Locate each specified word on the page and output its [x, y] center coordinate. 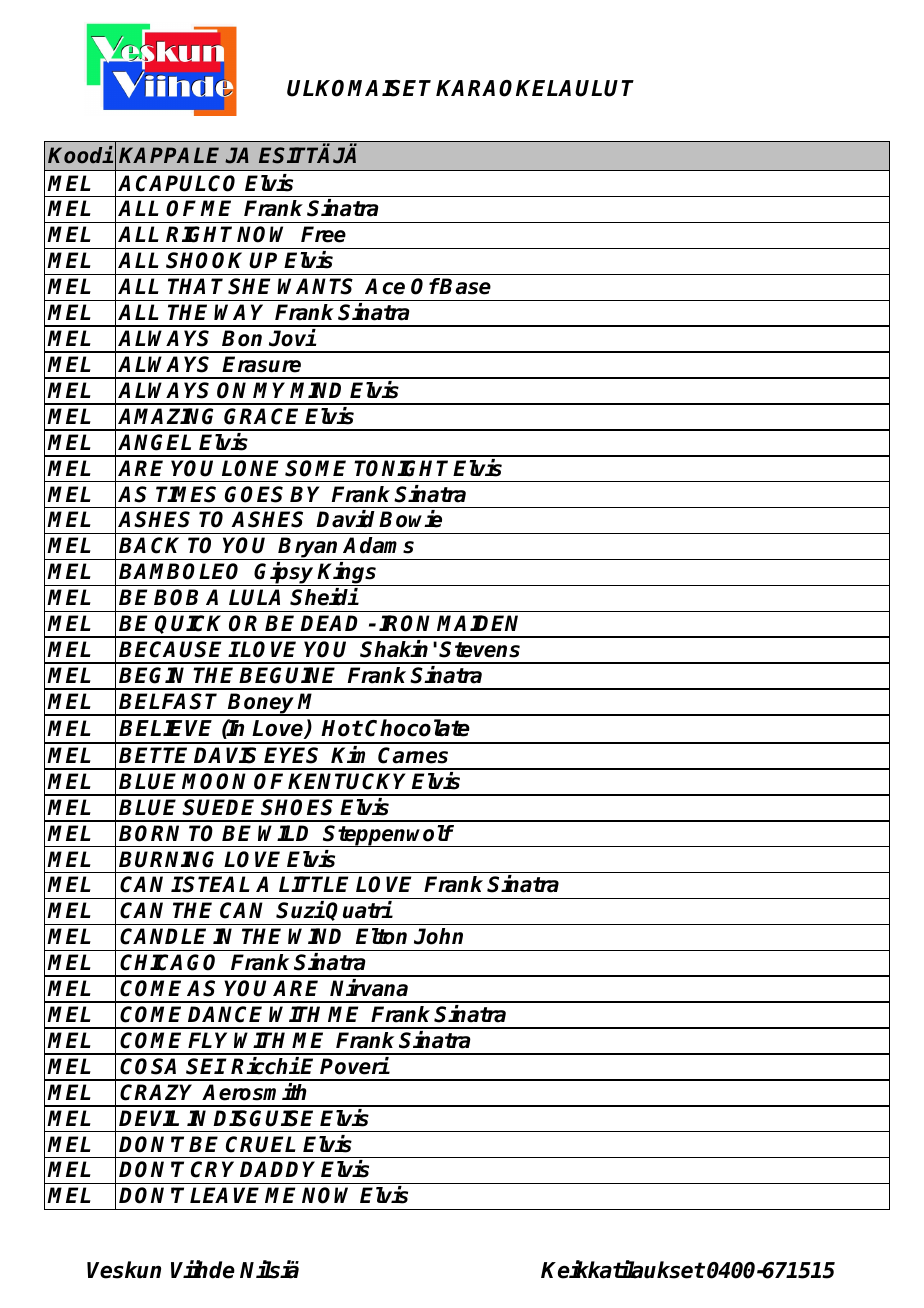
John [438, 936]
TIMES [186, 494]
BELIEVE [165, 728]
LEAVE [224, 1195]
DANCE [225, 1014]
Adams [378, 545]
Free [323, 234]
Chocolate [417, 728]
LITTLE [313, 884]
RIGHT [199, 234]
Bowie [410, 519]
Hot [341, 728]
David [345, 519]
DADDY [277, 1169]
